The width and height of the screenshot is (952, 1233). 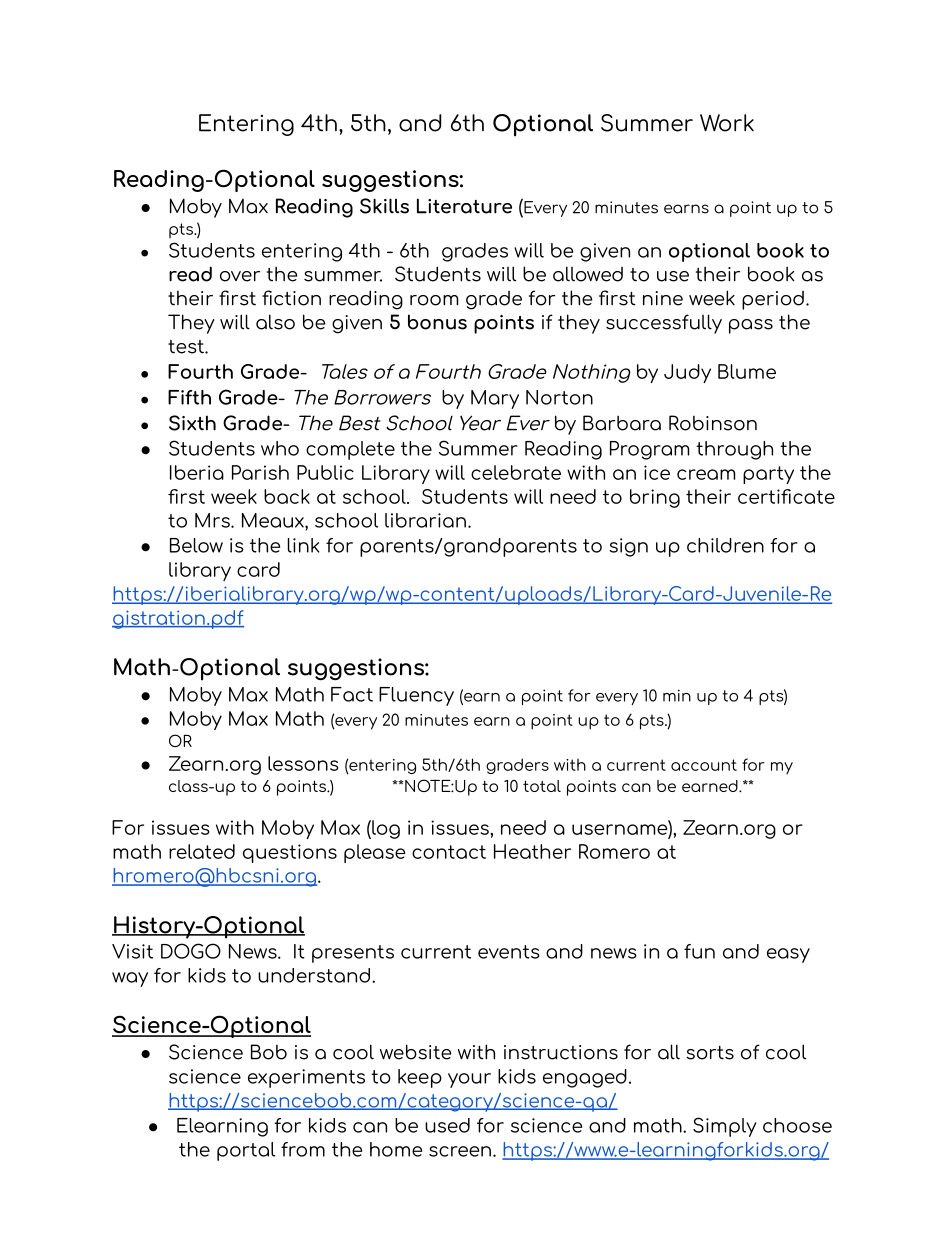 I want to click on portal, so click(x=246, y=1151).
